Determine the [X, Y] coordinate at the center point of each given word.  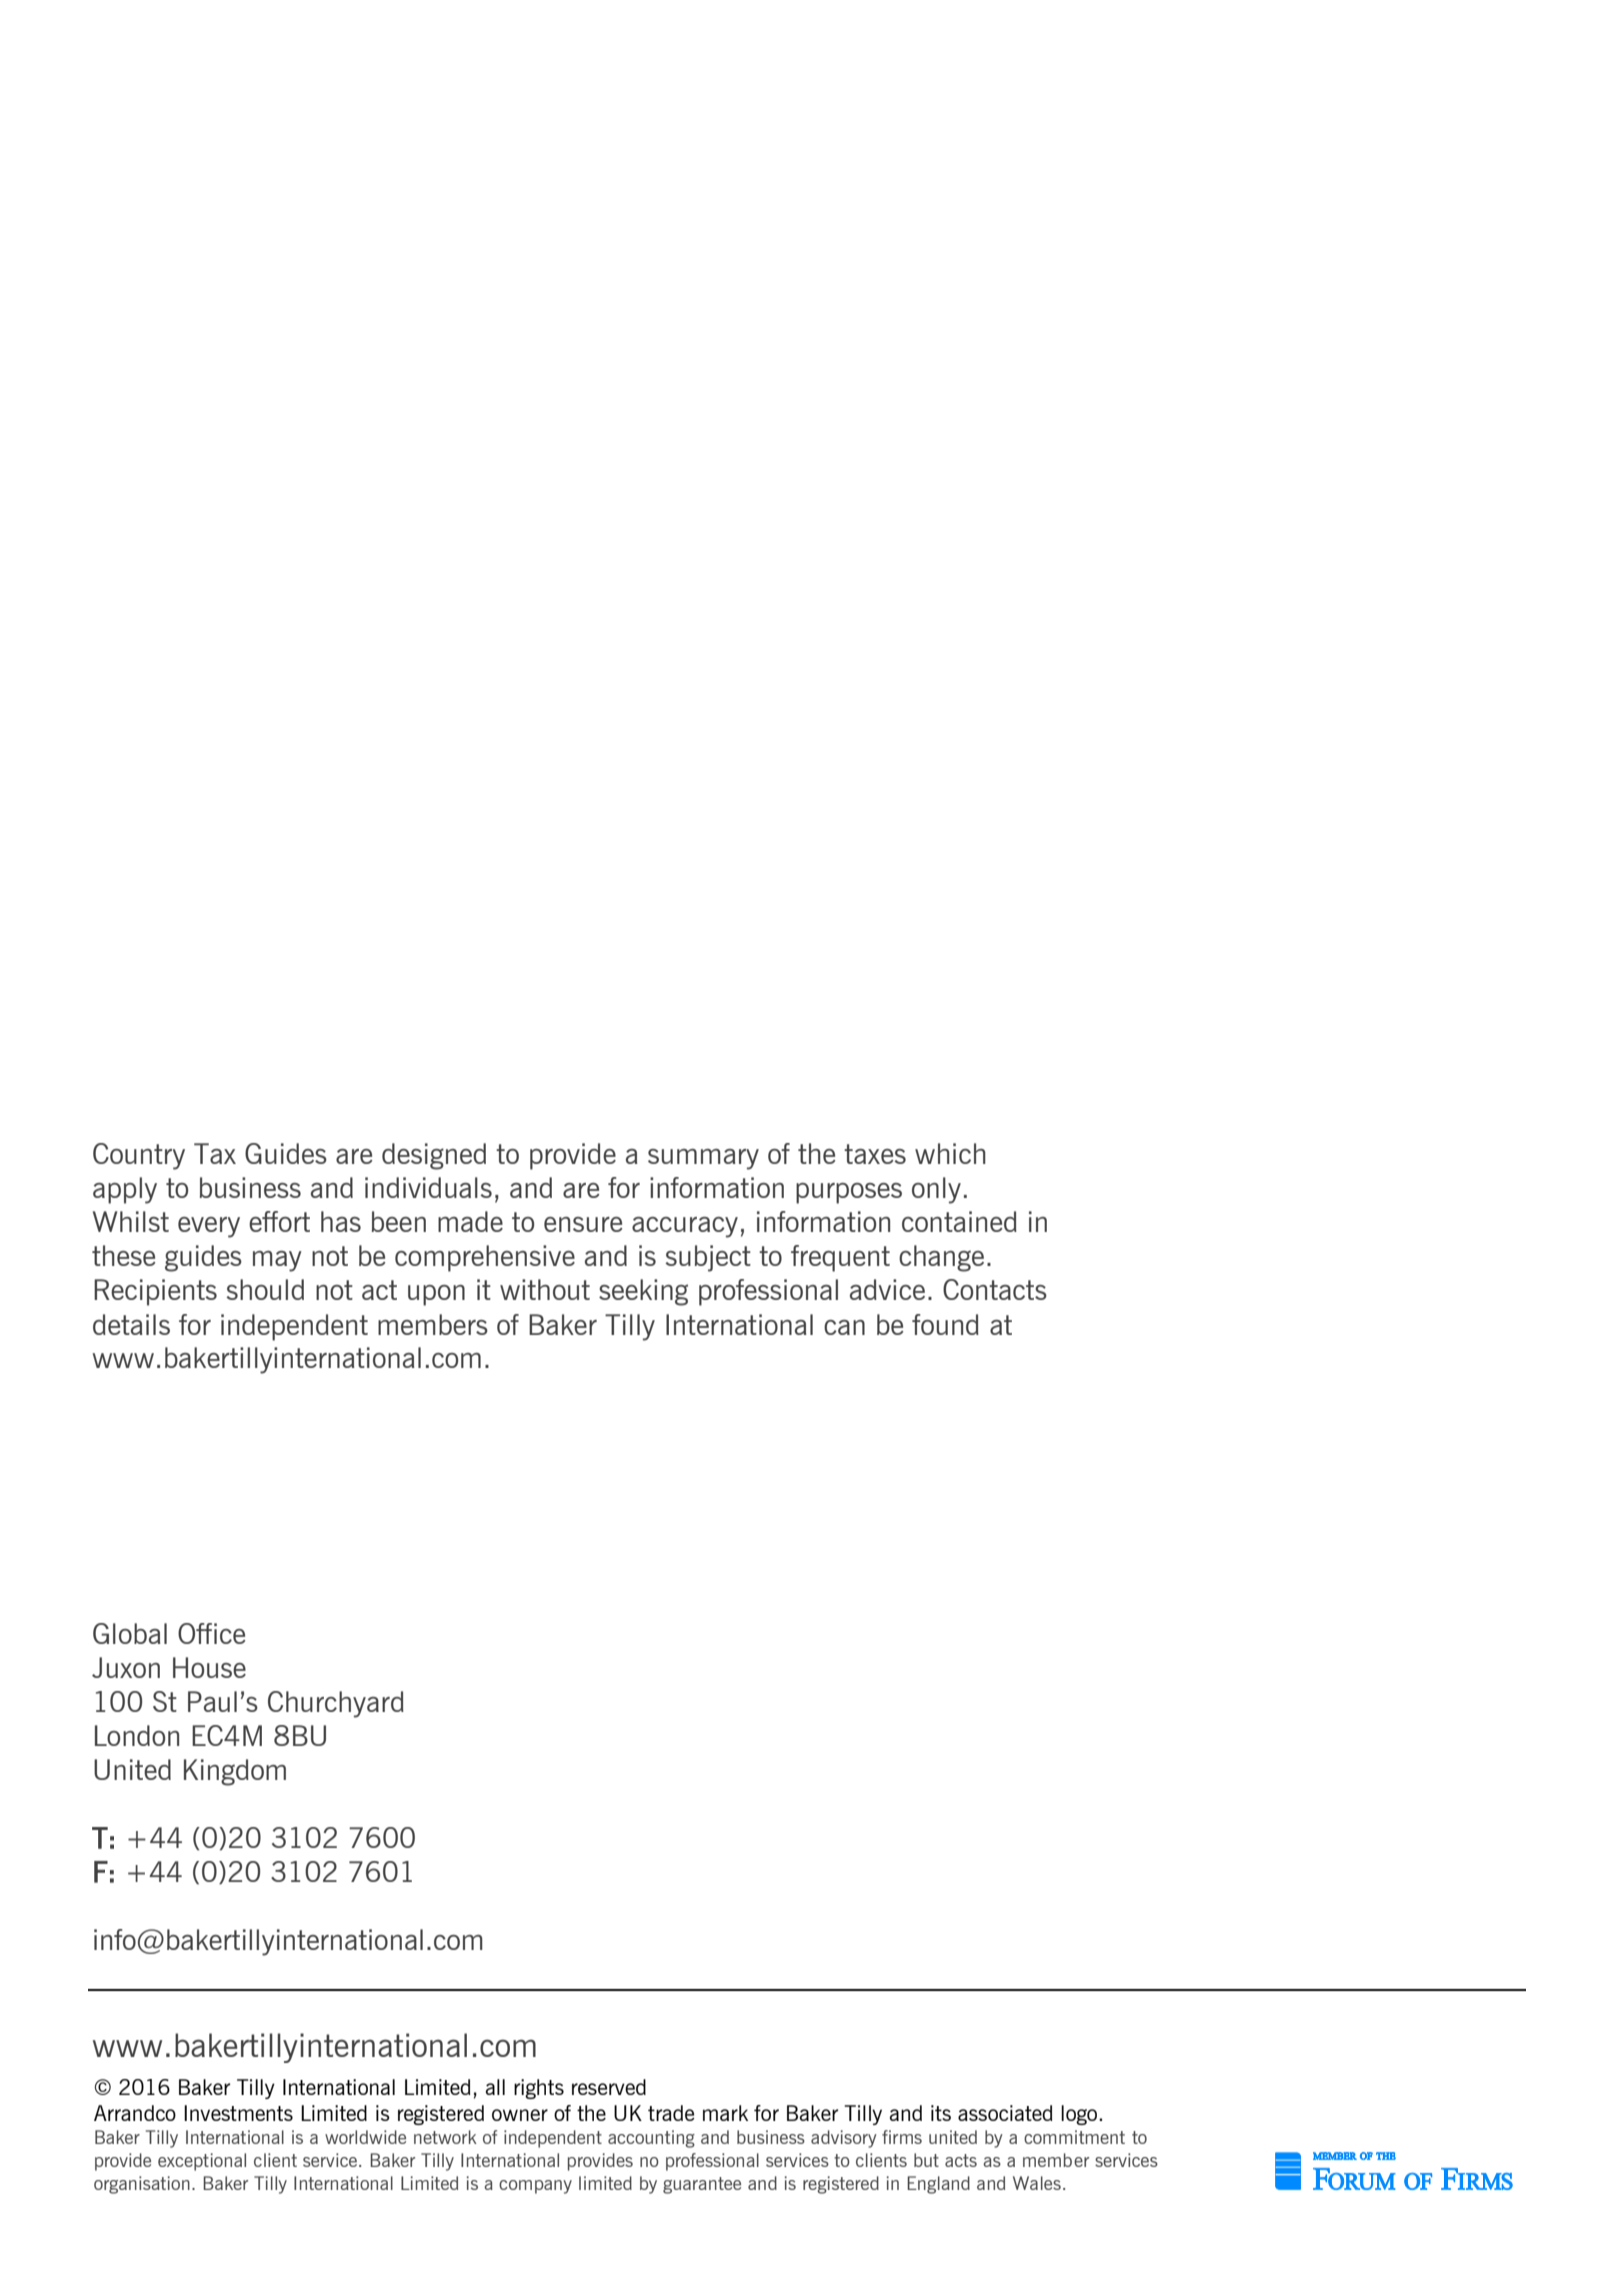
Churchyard [336, 1704]
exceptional [202, 2162]
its [941, 2113]
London [137, 1735]
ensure [583, 1224]
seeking [643, 1292]
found [945, 1324]
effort [279, 1221]
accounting [651, 2139]
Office [212, 1633]
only [936, 1190]
